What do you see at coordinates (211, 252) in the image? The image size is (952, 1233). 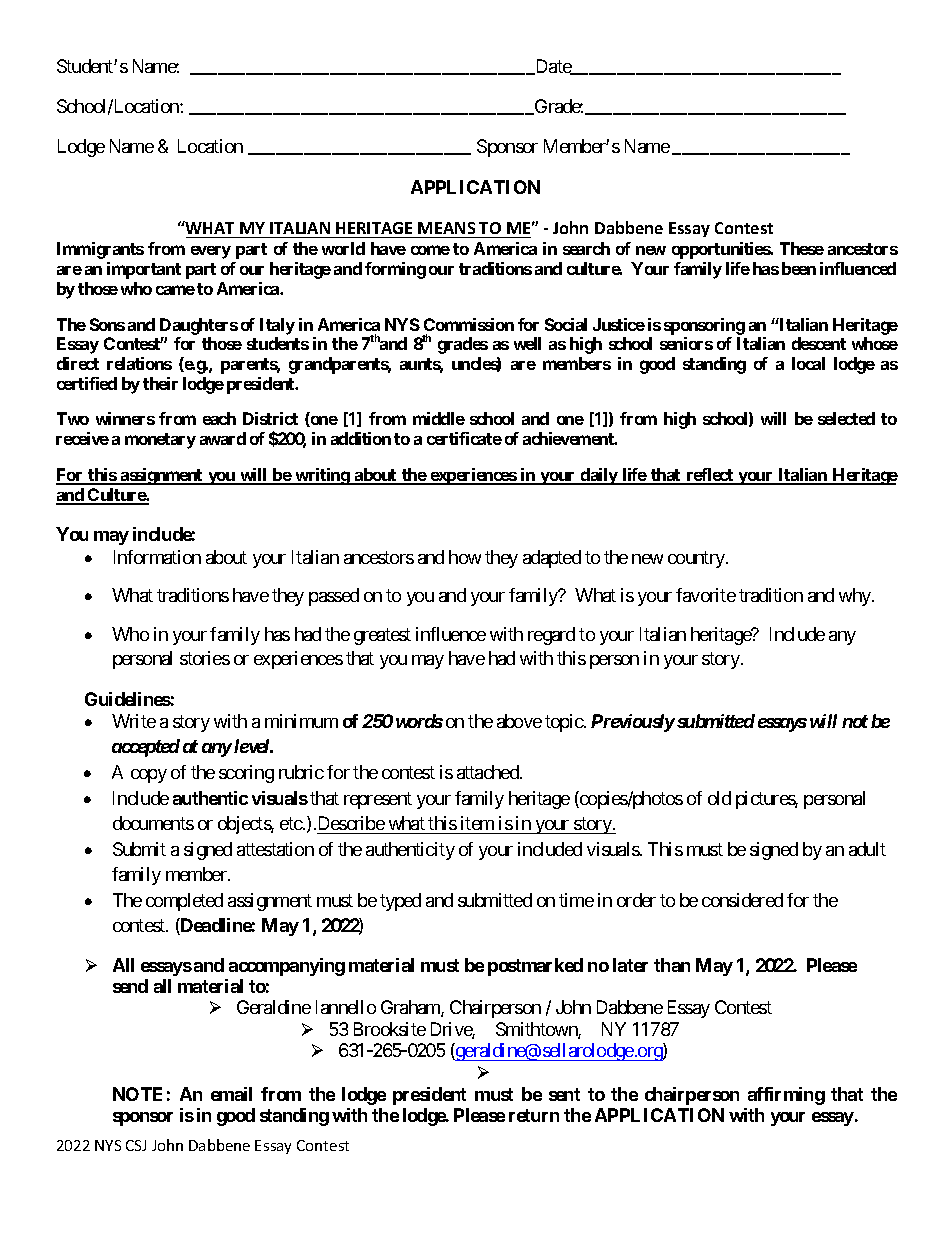 I see `every` at bounding box center [211, 252].
